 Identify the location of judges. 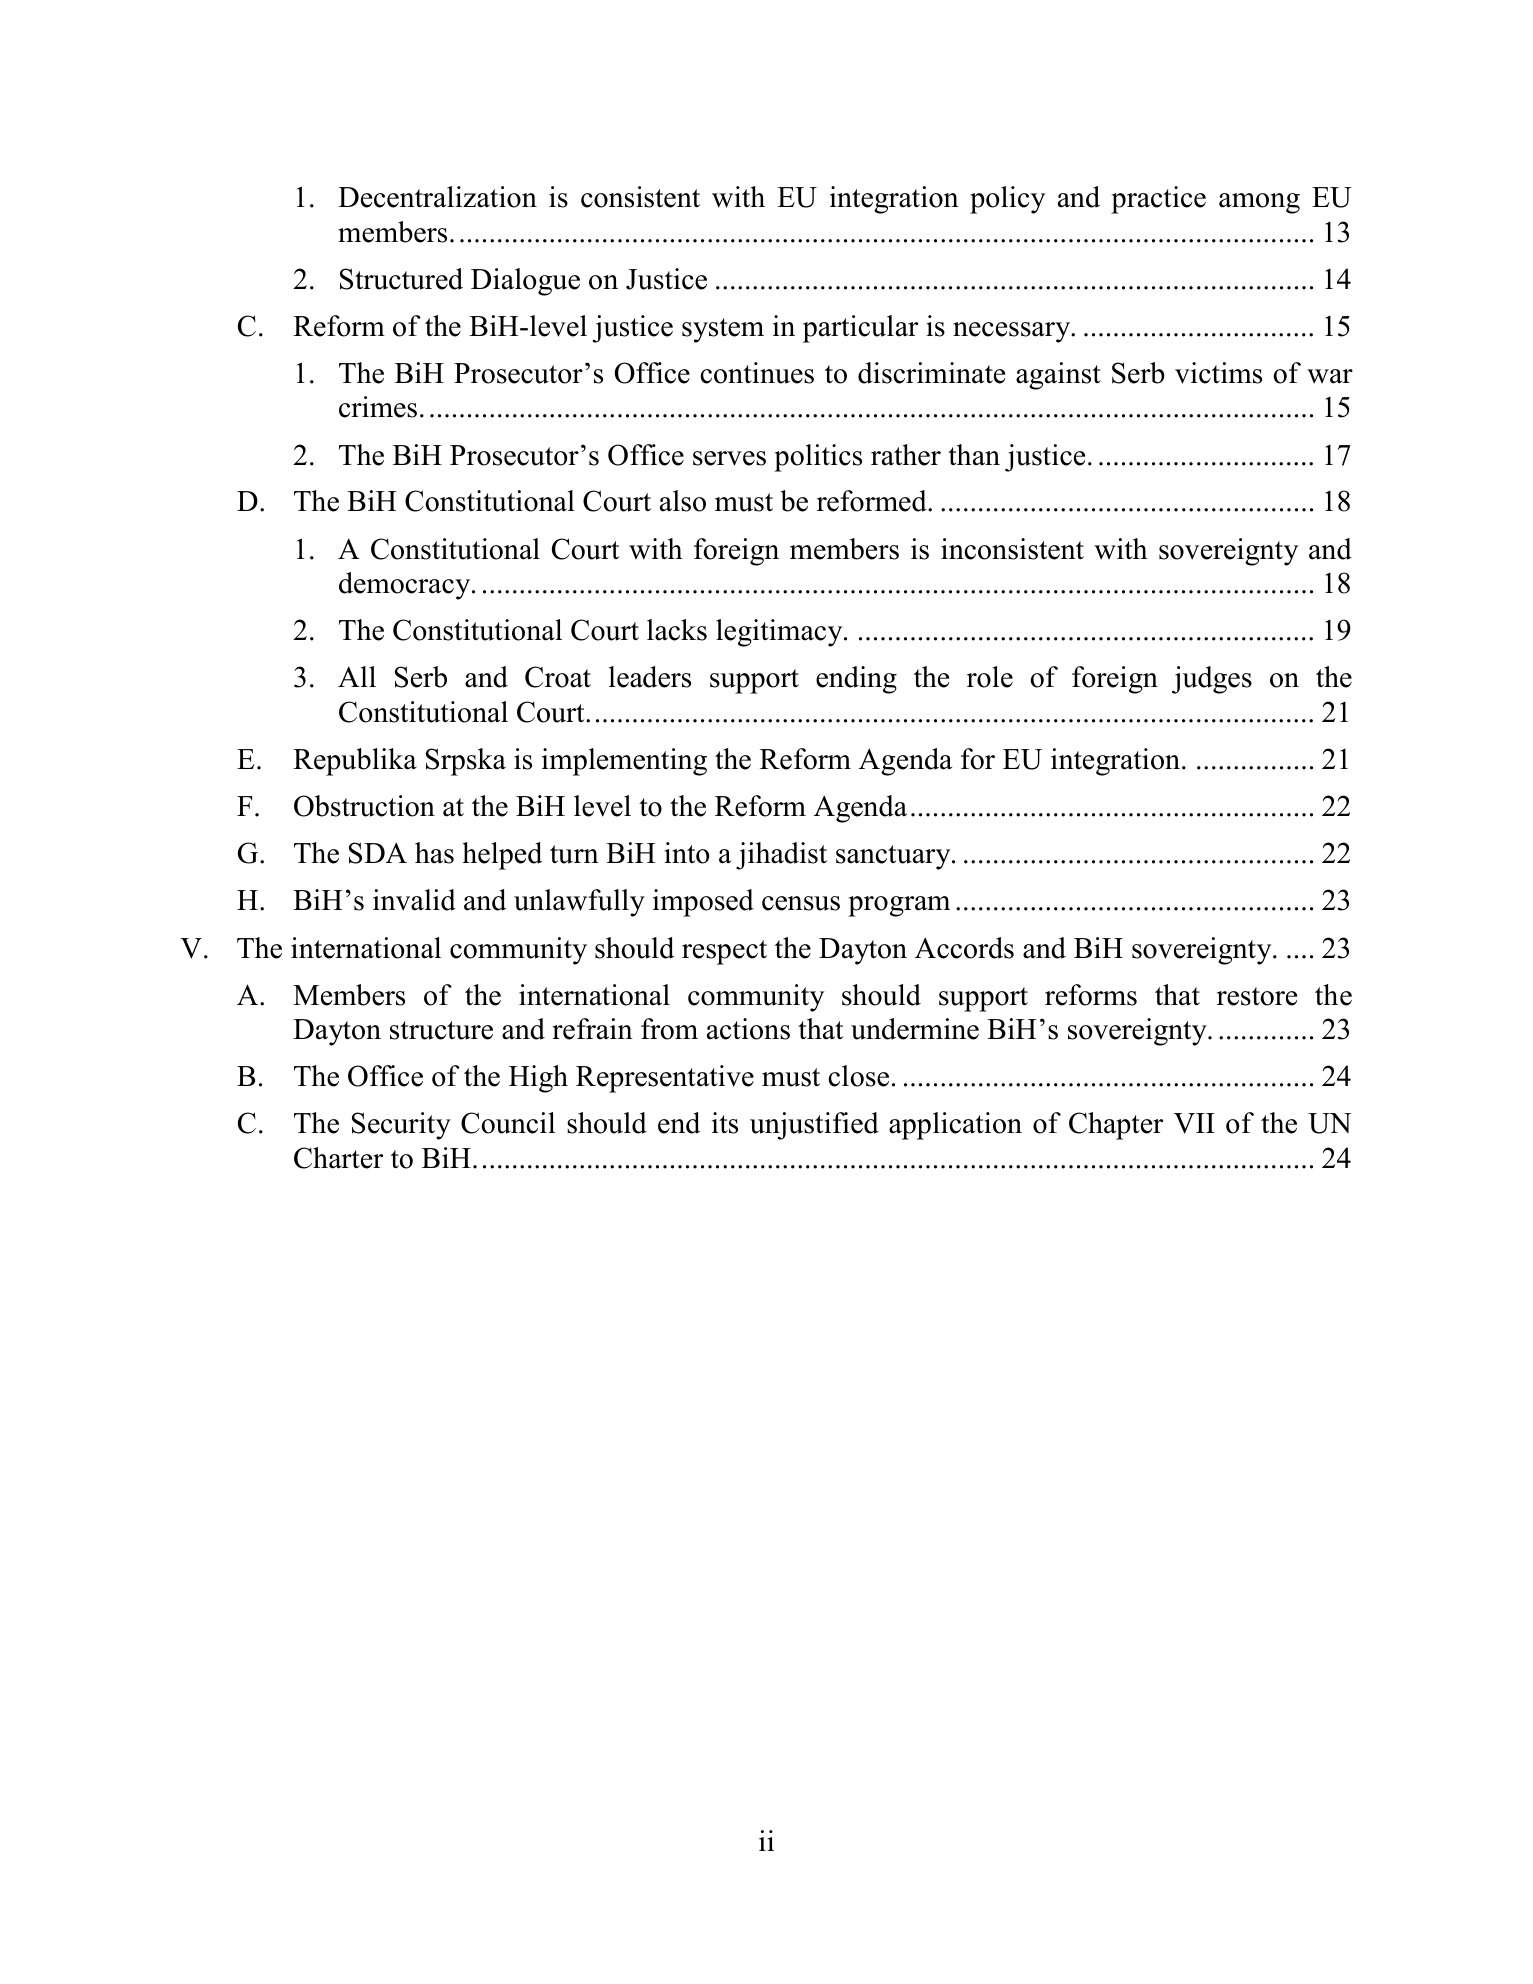
(1212, 680).
